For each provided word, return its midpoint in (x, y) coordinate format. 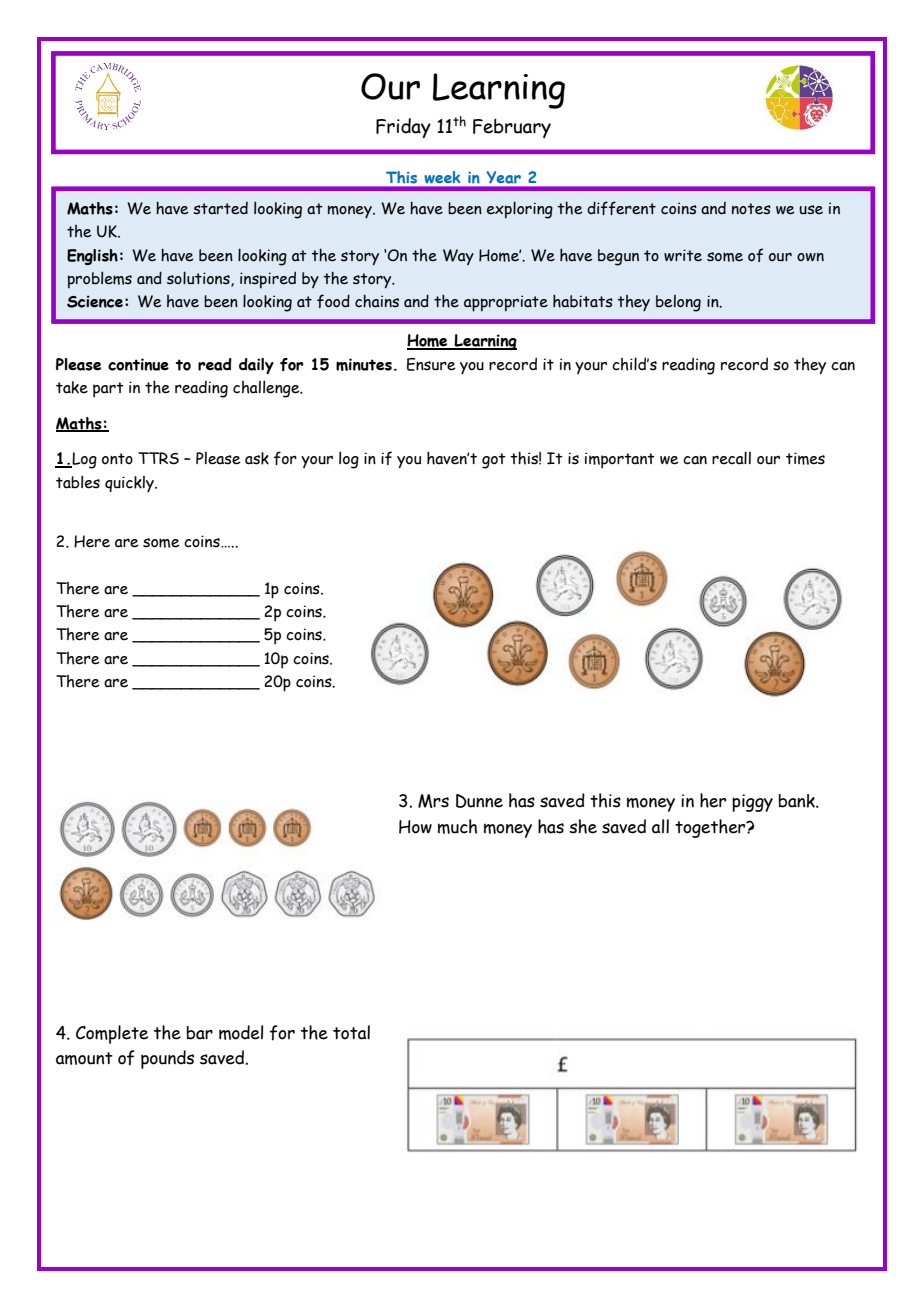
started (220, 208)
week (442, 177)
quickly (130, 484)
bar (200, 1033)
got (494, 461)
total (351, 1032)
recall (731, 458)
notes (751, 209)
